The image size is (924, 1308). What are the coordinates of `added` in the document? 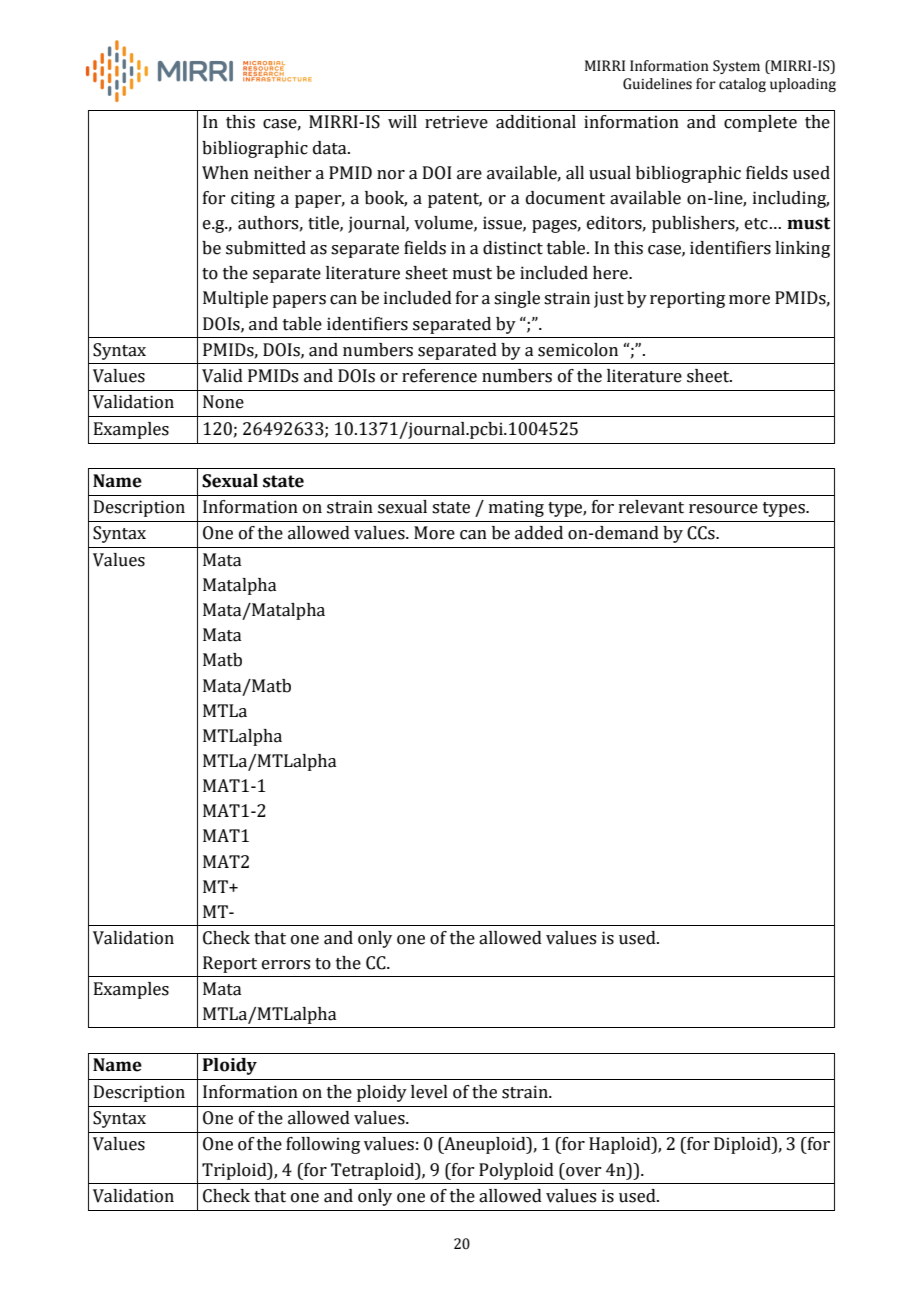 It's located at (539, 533).
